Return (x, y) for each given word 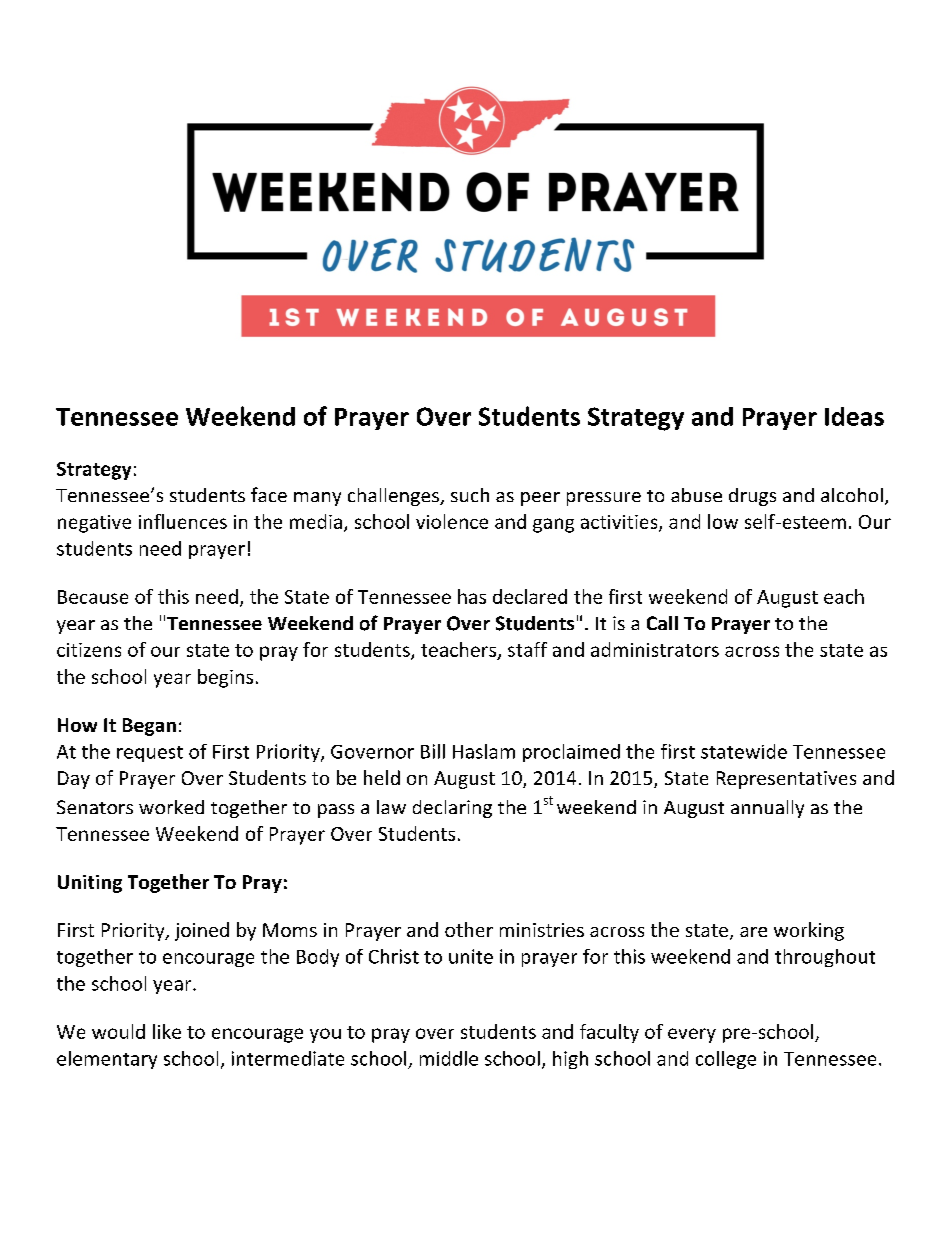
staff (527, 649)
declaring (452, 809)
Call (662, 623)
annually (767, 809)
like (167, 1031)
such (470, 495)
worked (171, 807)
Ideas (854, 416)
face (269, 494)
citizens (89, 650)
